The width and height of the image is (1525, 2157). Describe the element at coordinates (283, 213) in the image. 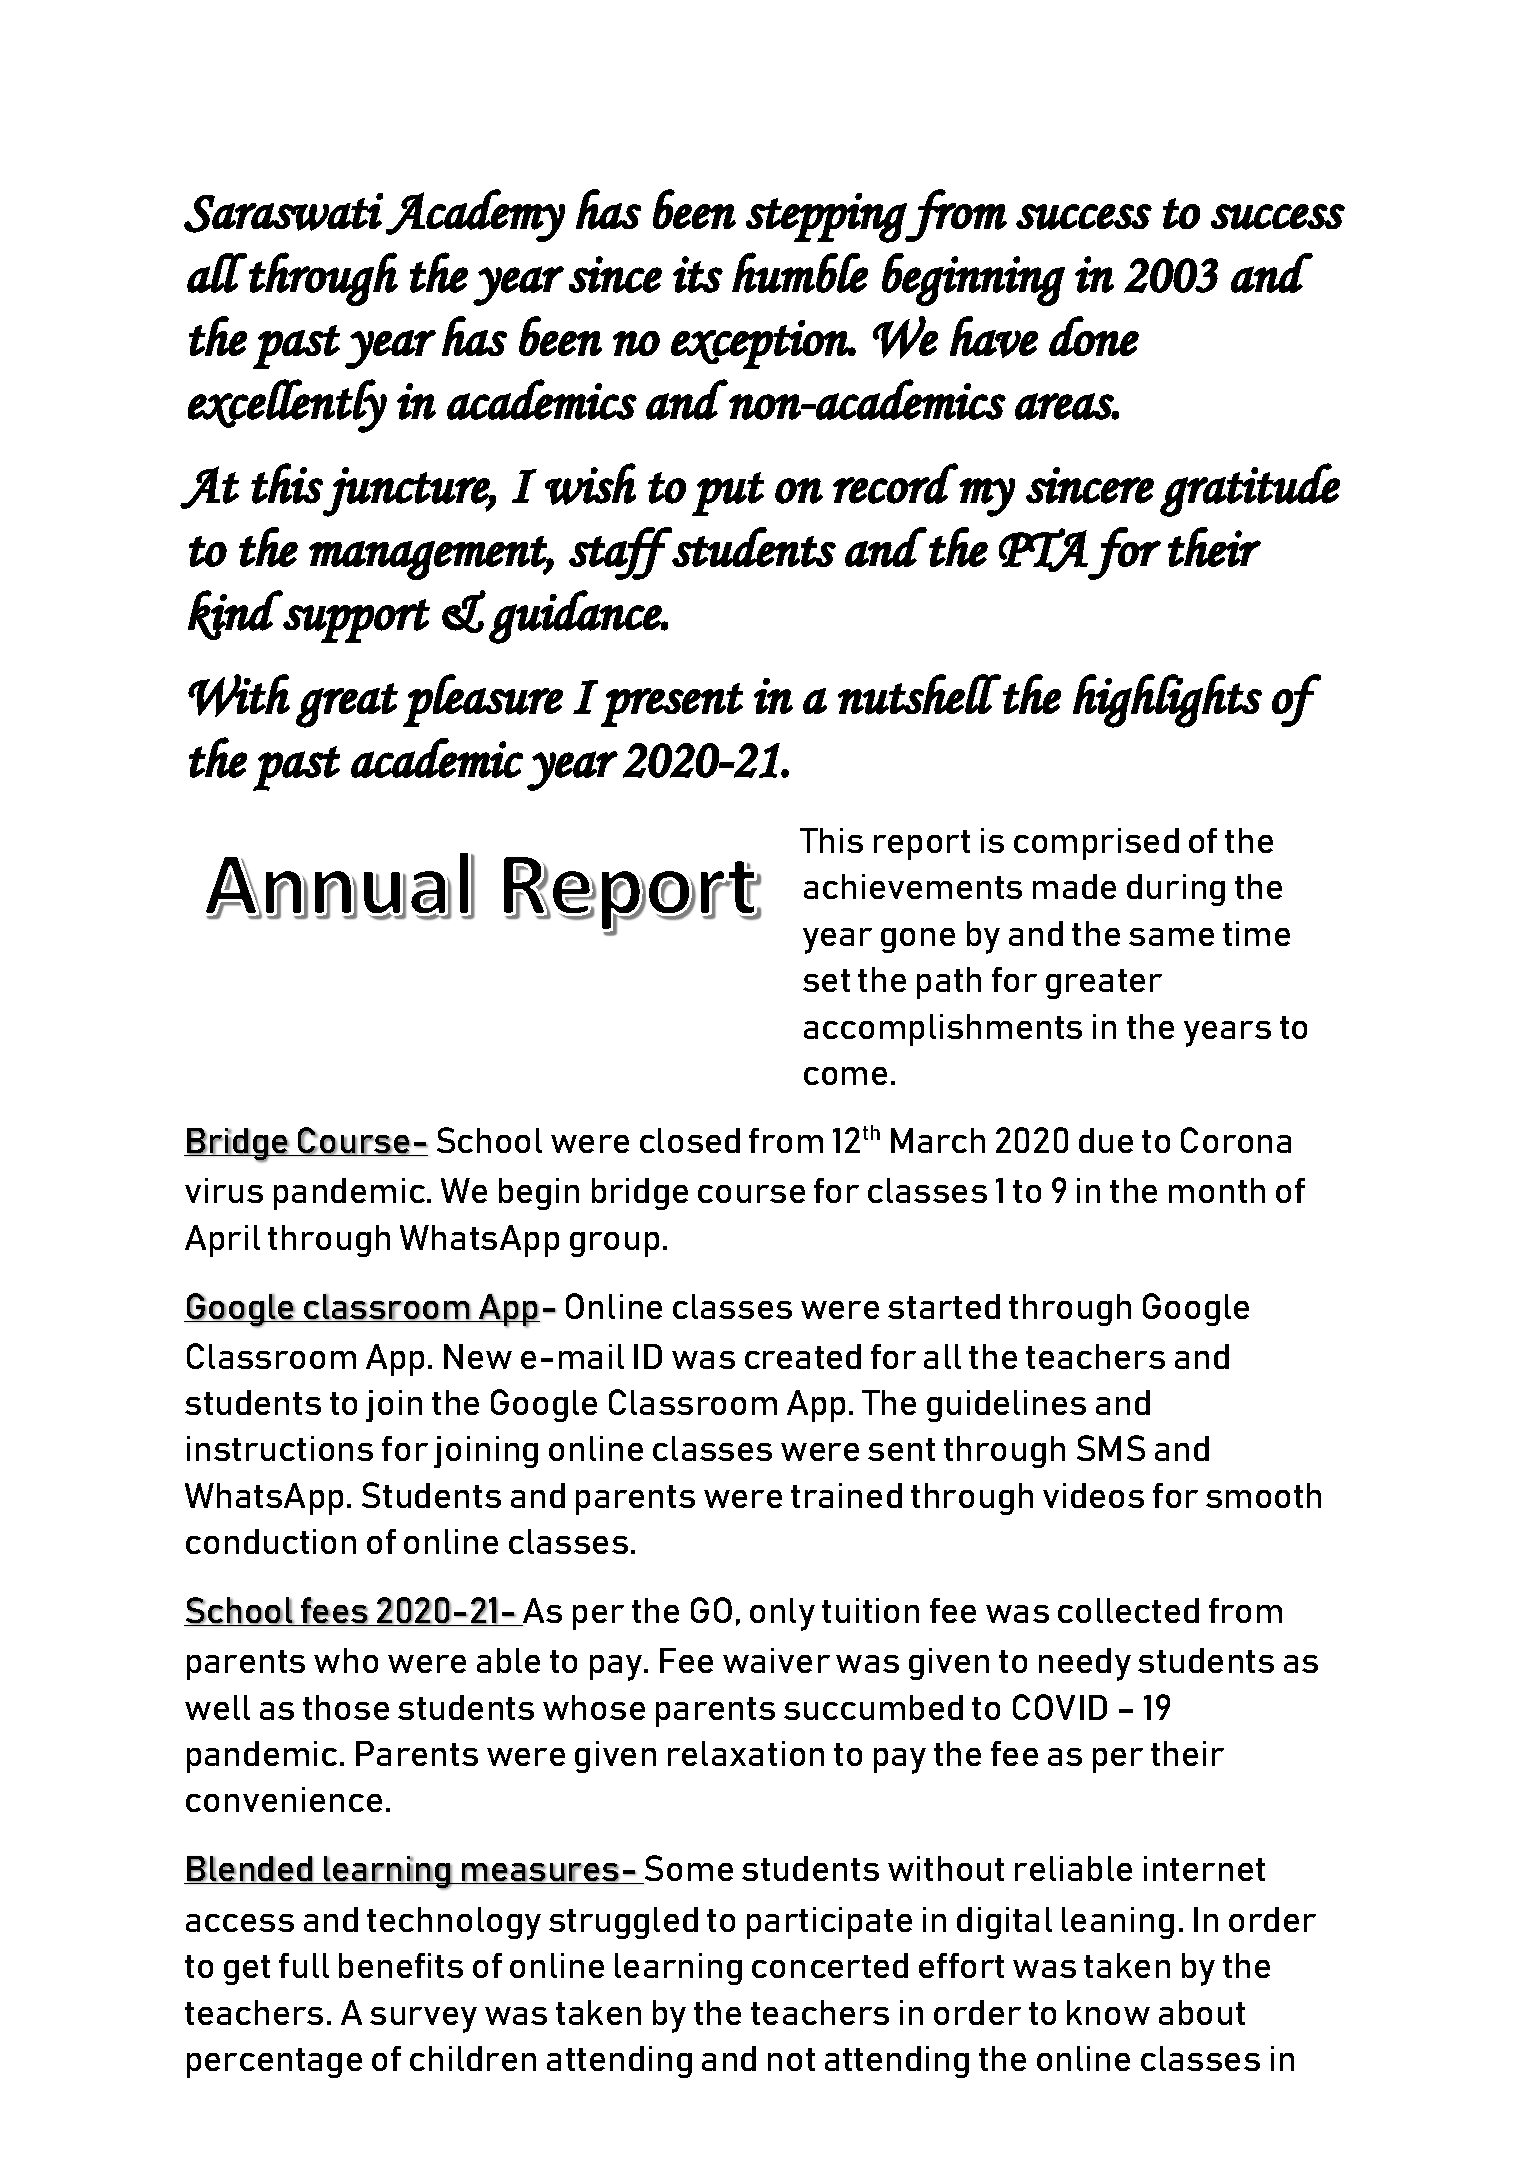

I see `Saraswati` at that location.
